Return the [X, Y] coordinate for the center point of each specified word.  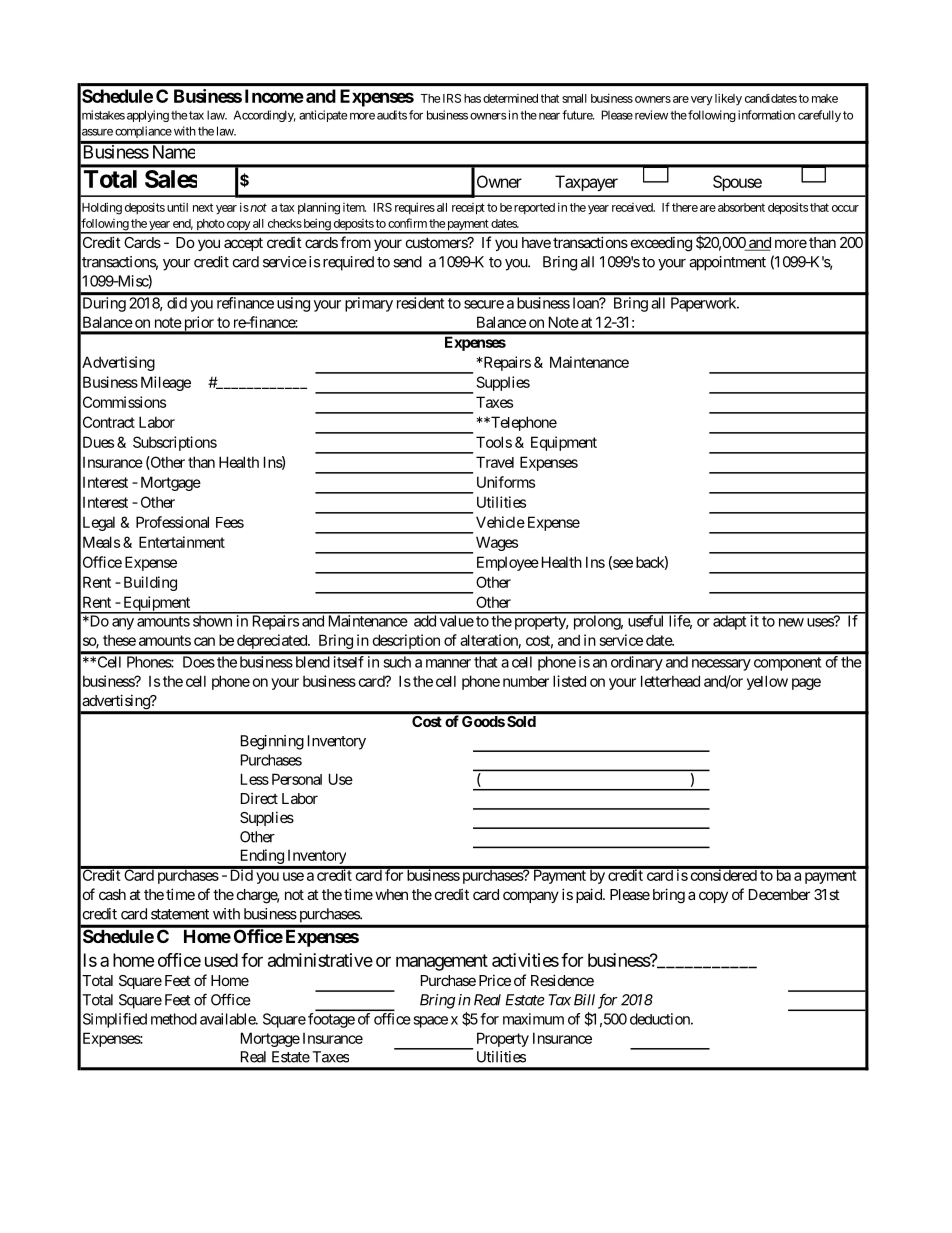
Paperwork [704, 304]
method [174, 1019]
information [766, 115]
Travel [495, 462]
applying [148, 116]
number [526, 681]
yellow [767, 682]
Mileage [166, 383]
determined [510, 98]
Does [199, 662]
